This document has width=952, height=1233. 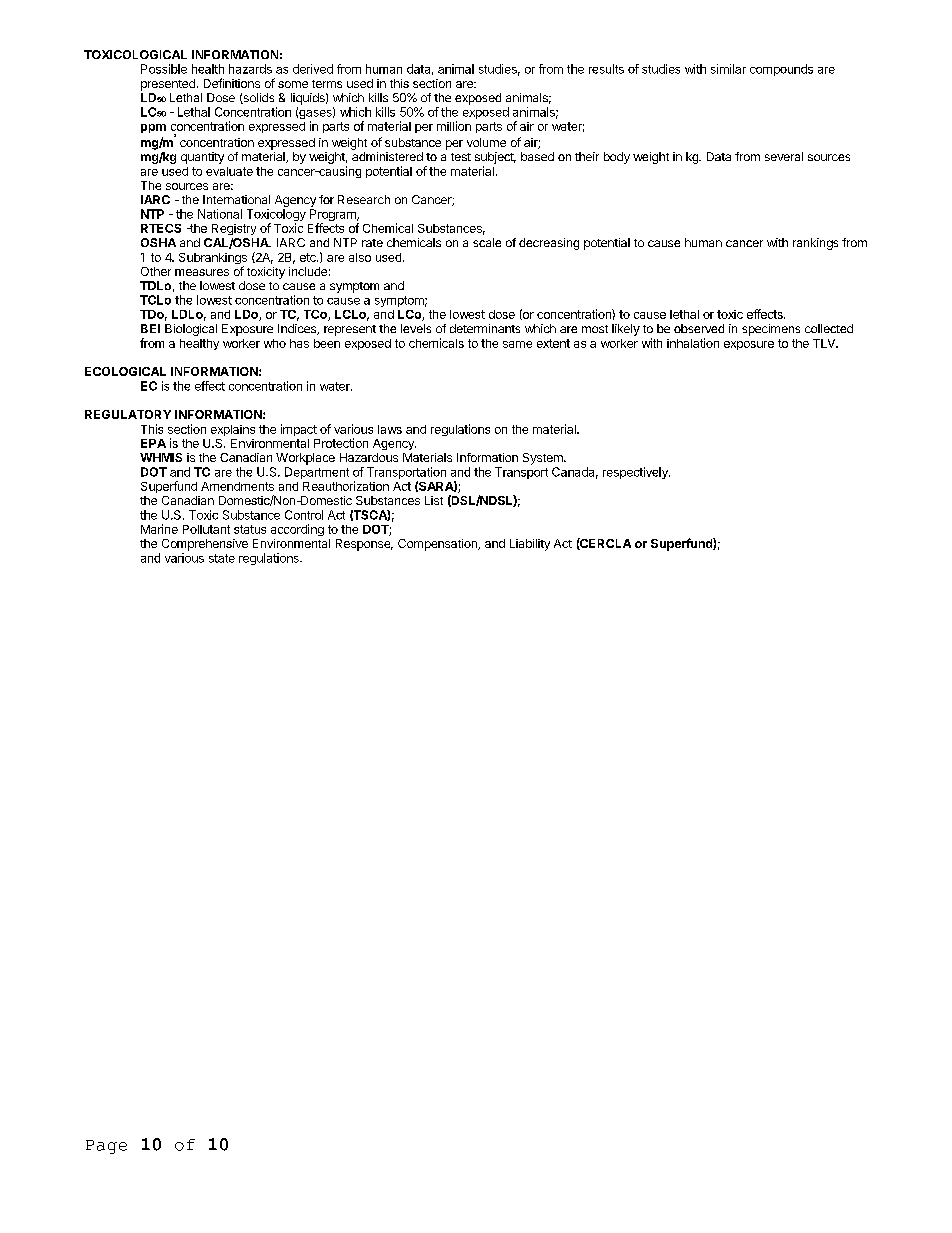 I want to click on according, so click(x=297, y=530).
